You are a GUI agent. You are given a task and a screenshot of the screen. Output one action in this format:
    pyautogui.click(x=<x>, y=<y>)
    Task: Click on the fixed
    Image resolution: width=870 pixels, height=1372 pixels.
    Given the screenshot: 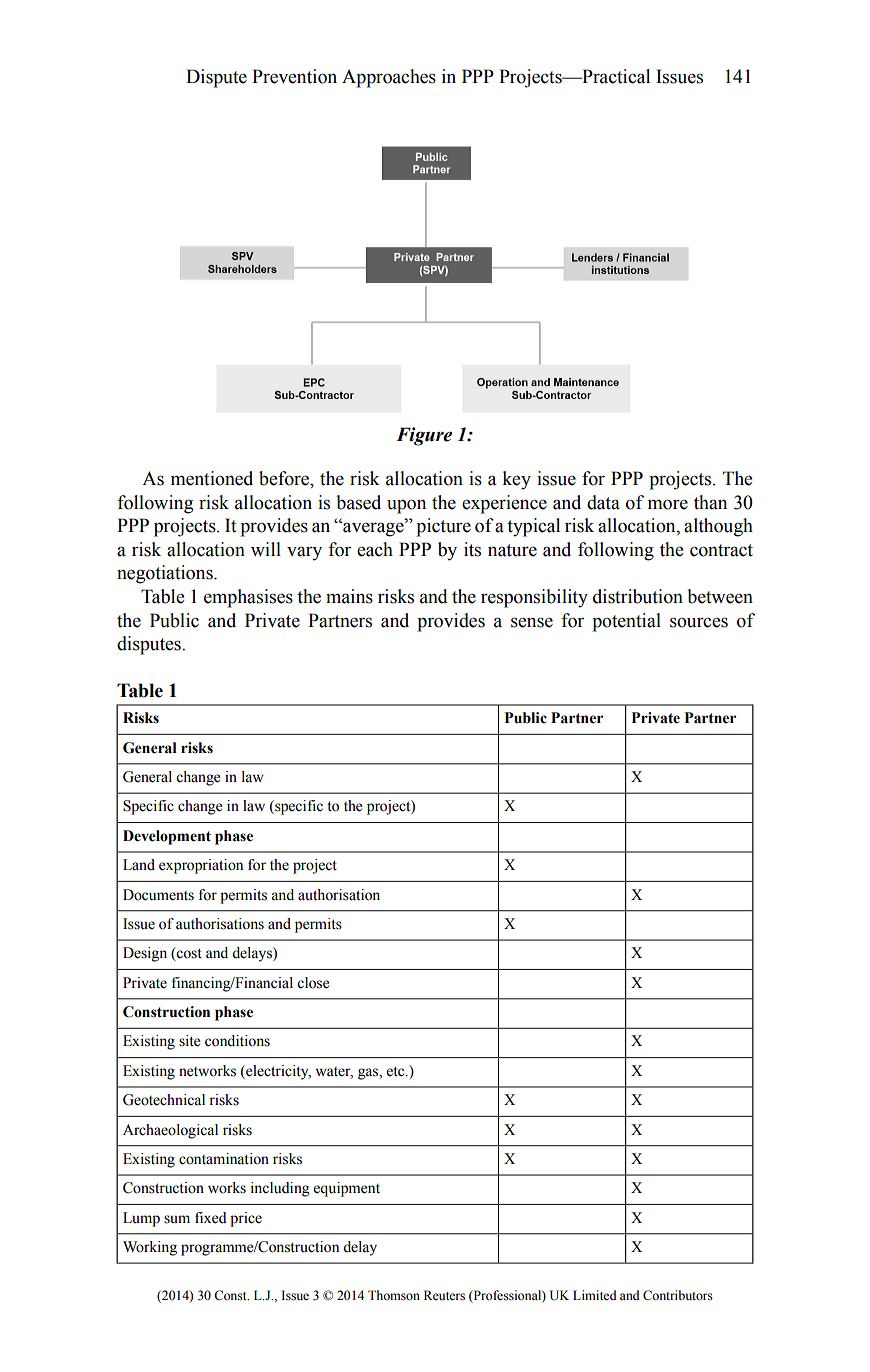 What is the action you would take?
    pyautogui.click(x=211, y=1218)
